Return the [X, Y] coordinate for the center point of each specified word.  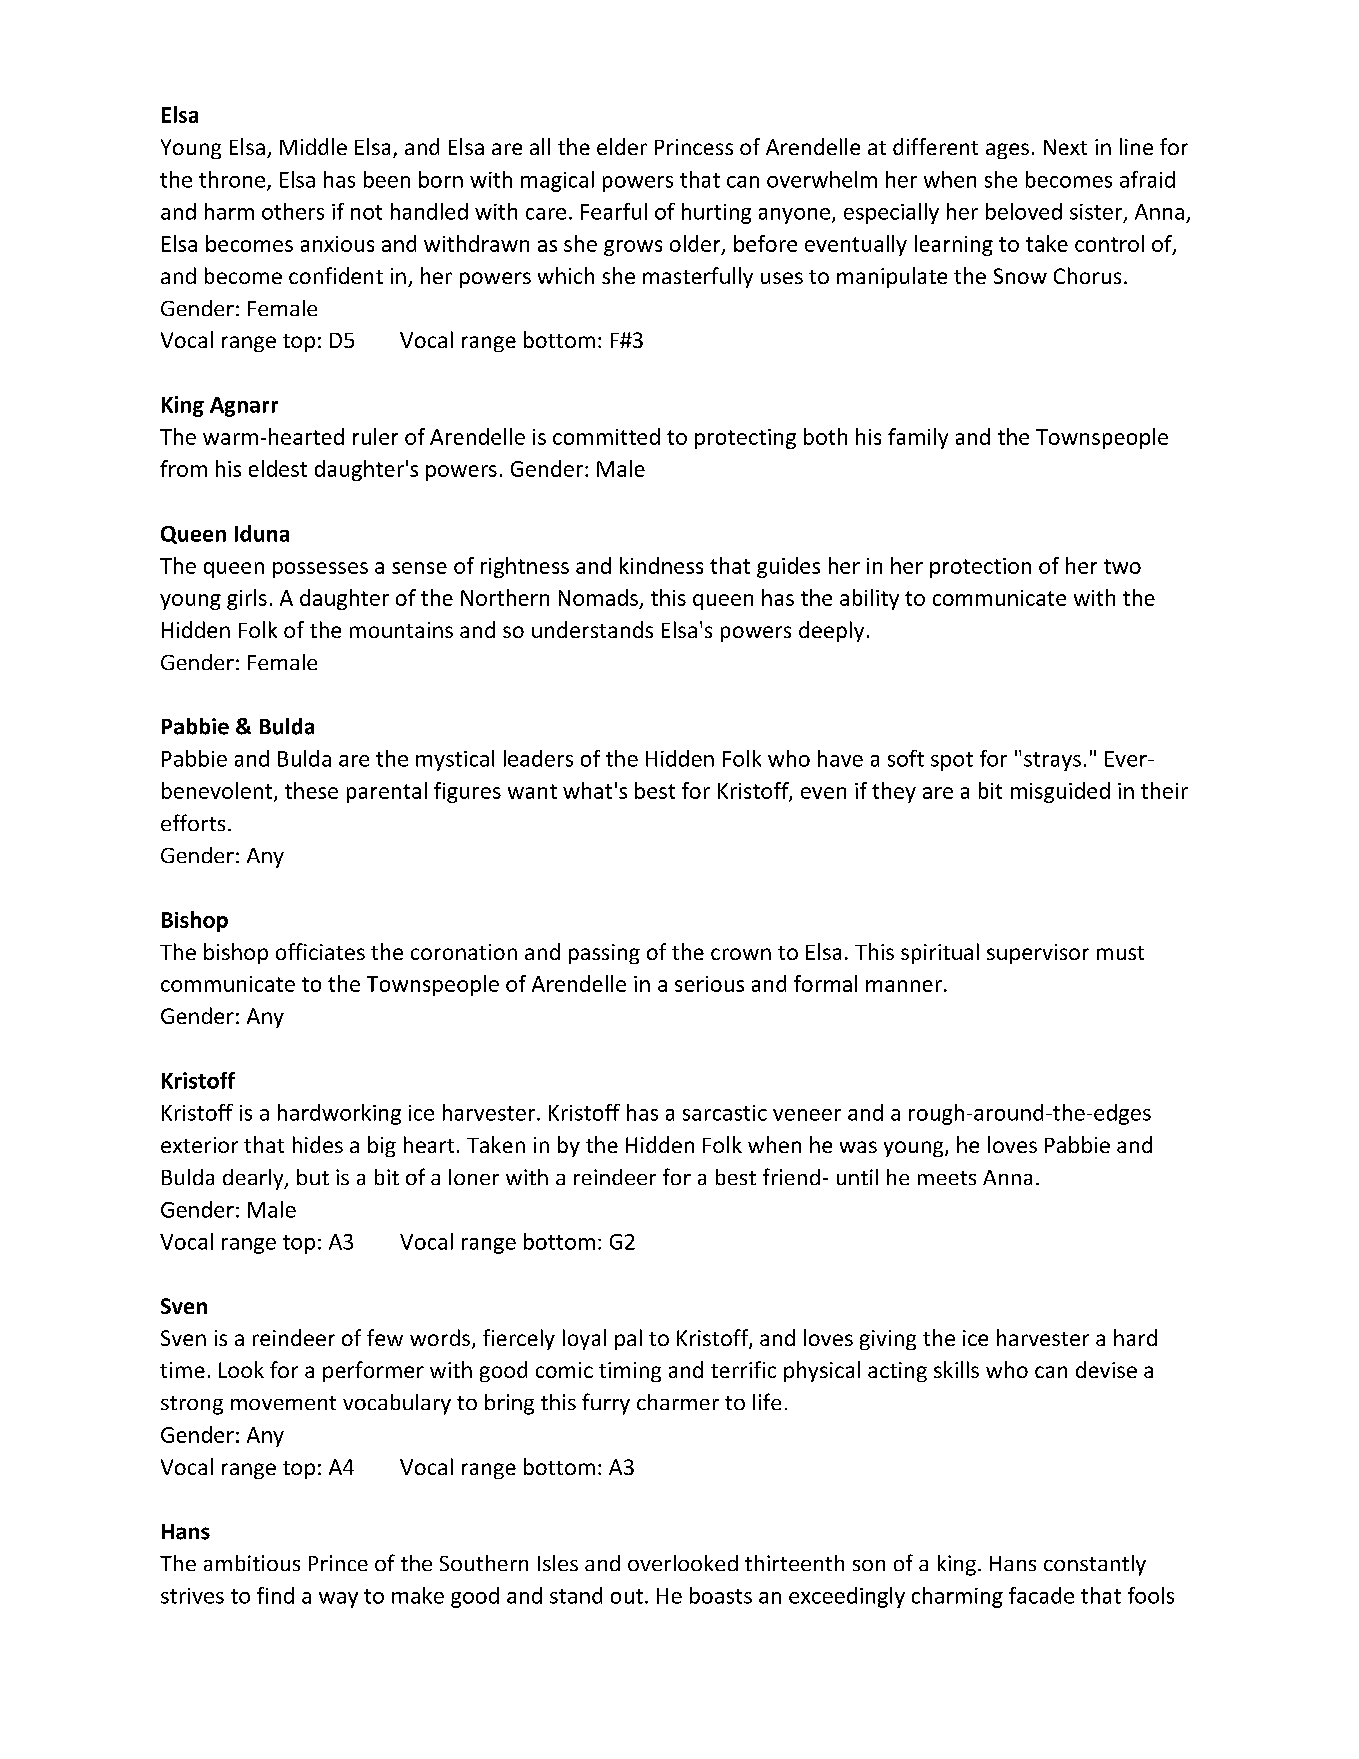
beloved [1024, 211]
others [293, 211]
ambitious [252, 1563]
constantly [1095, 1565]
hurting [716, 213]
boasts [721, 1595]
